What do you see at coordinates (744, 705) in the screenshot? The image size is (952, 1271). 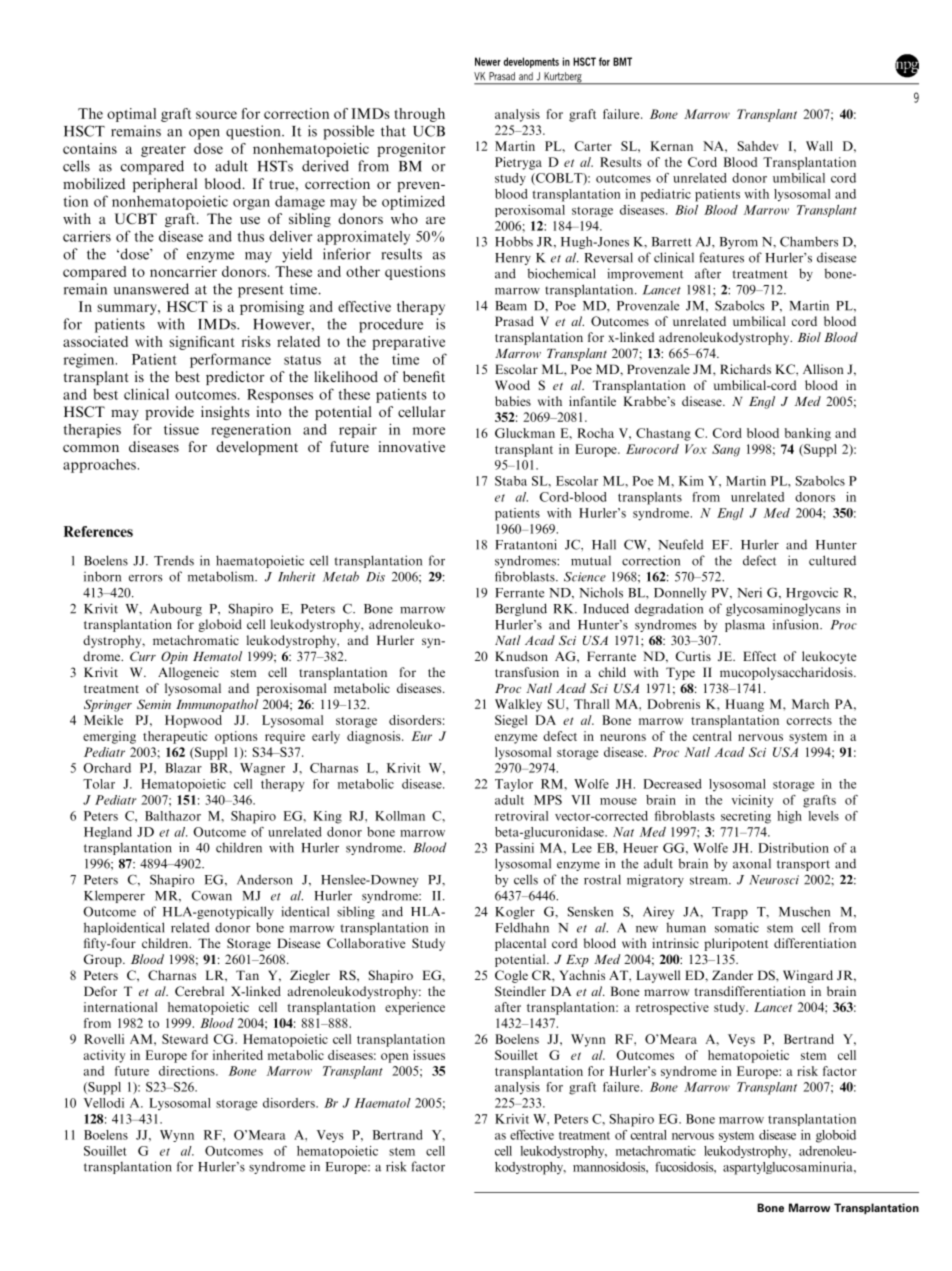 I see `Huang` at bounding box center [744, 705].
